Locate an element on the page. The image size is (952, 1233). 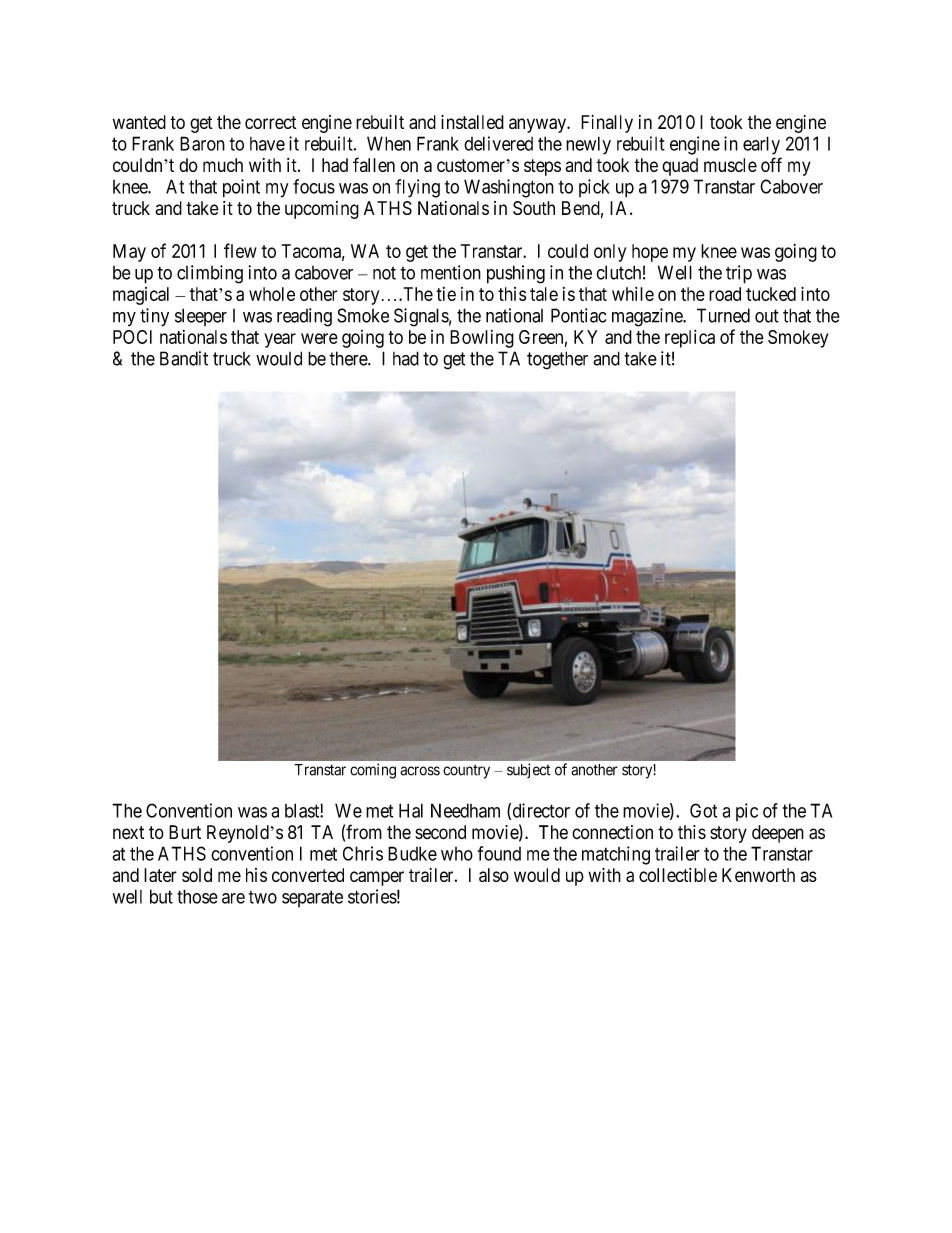
quad is located at coordinates (680, 167).
